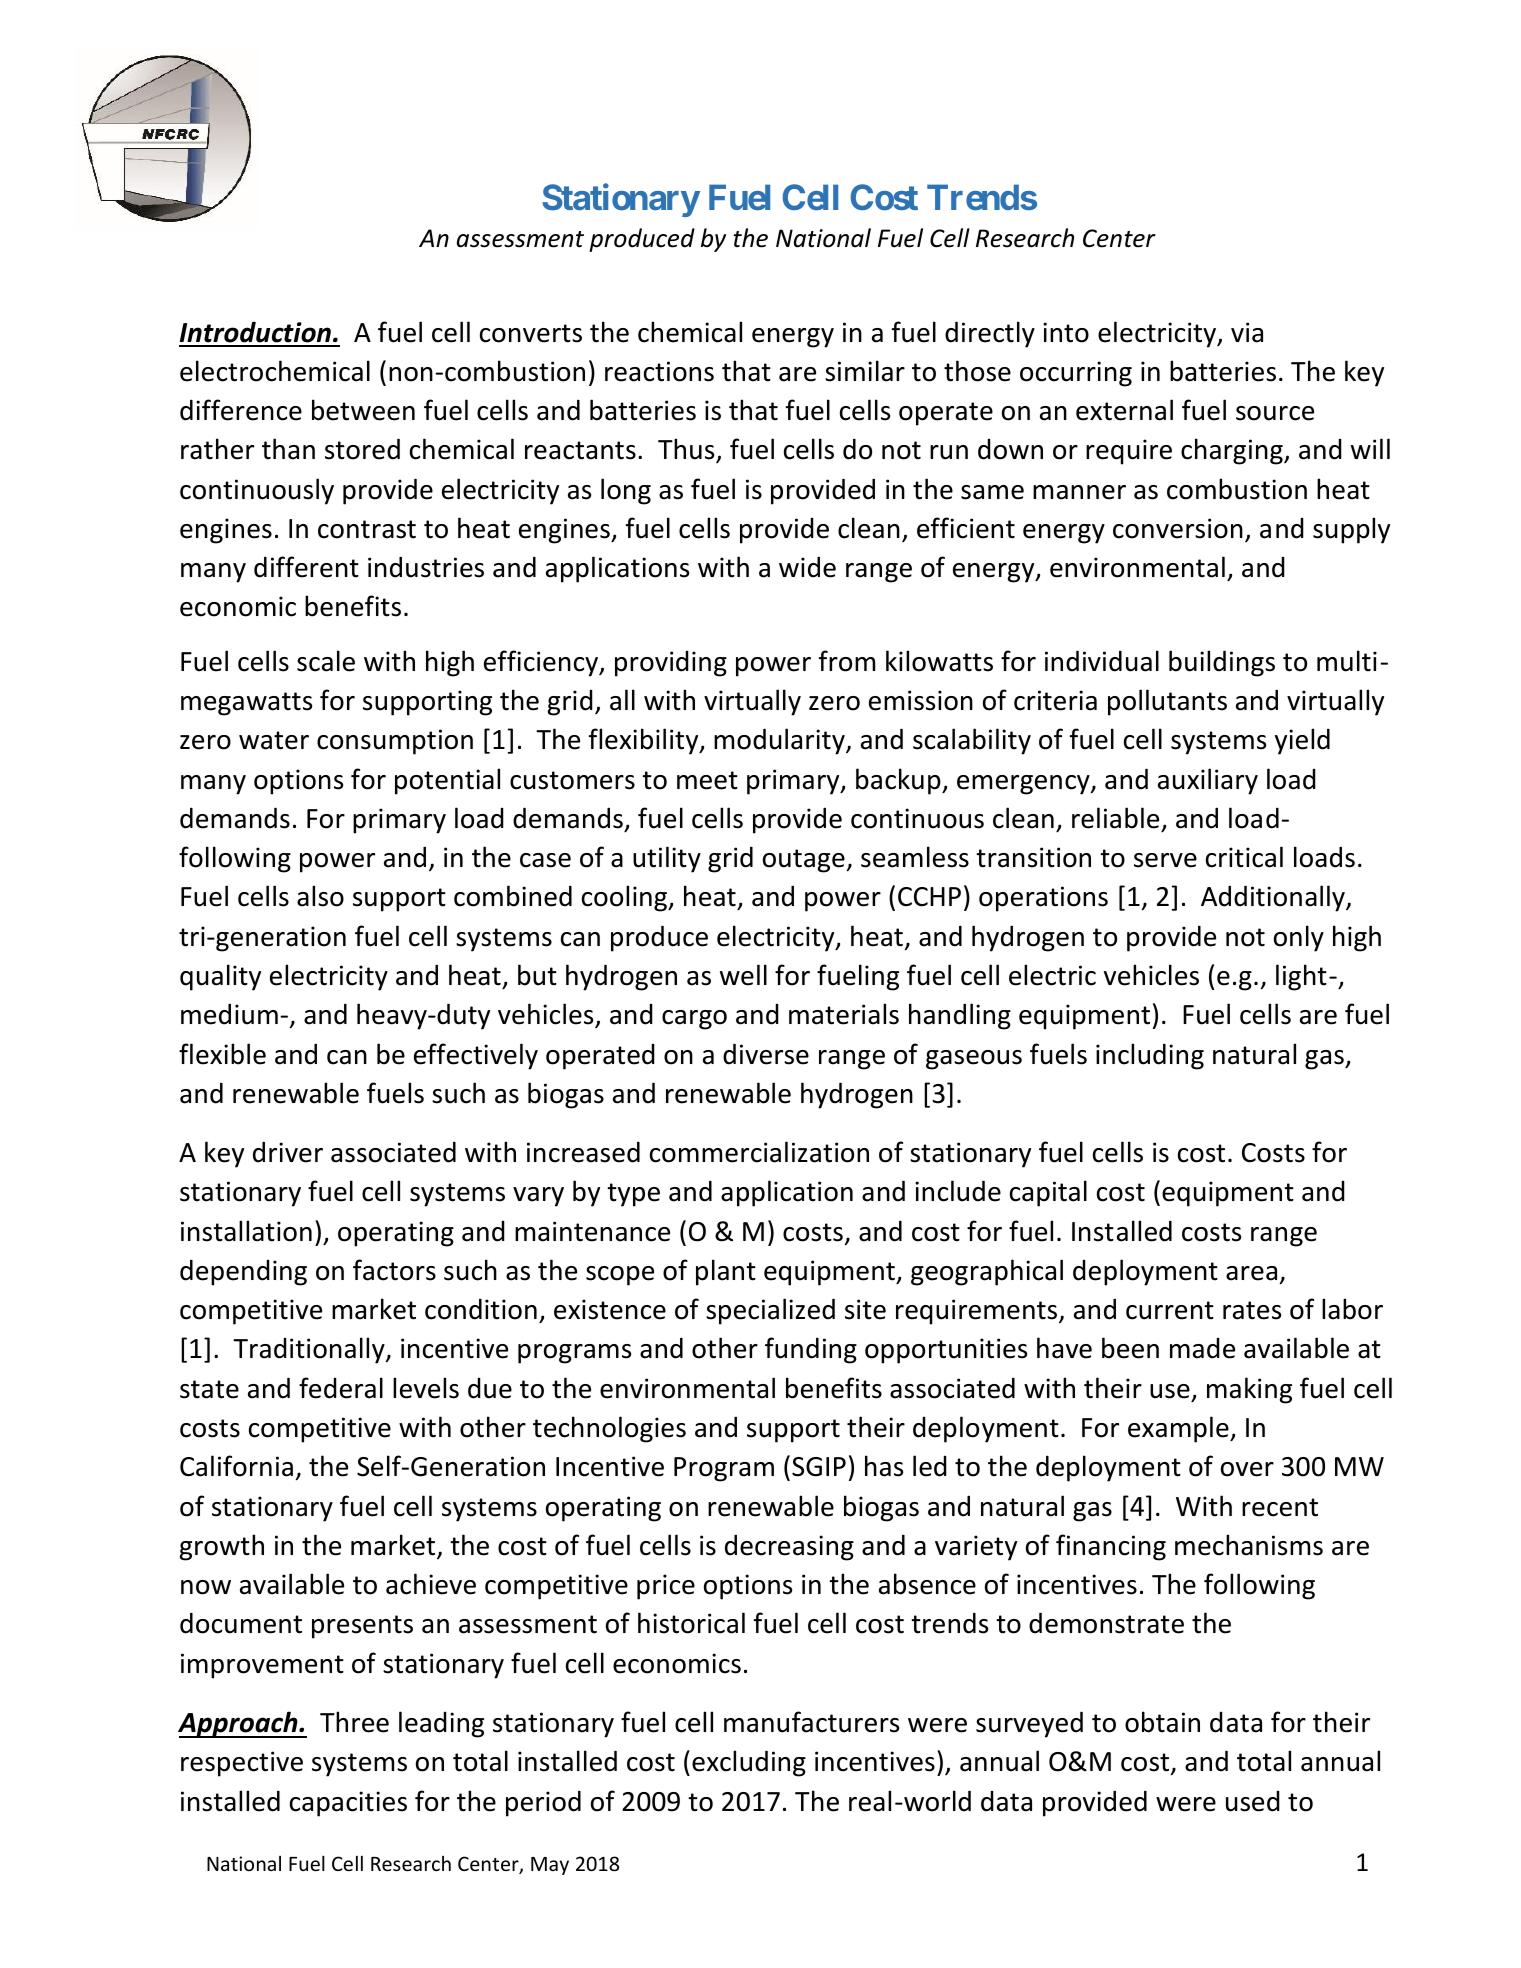 Image resolution: width=1521 pixels, height=1968 pixels. I want to click on including, so click(1150, 1056).
